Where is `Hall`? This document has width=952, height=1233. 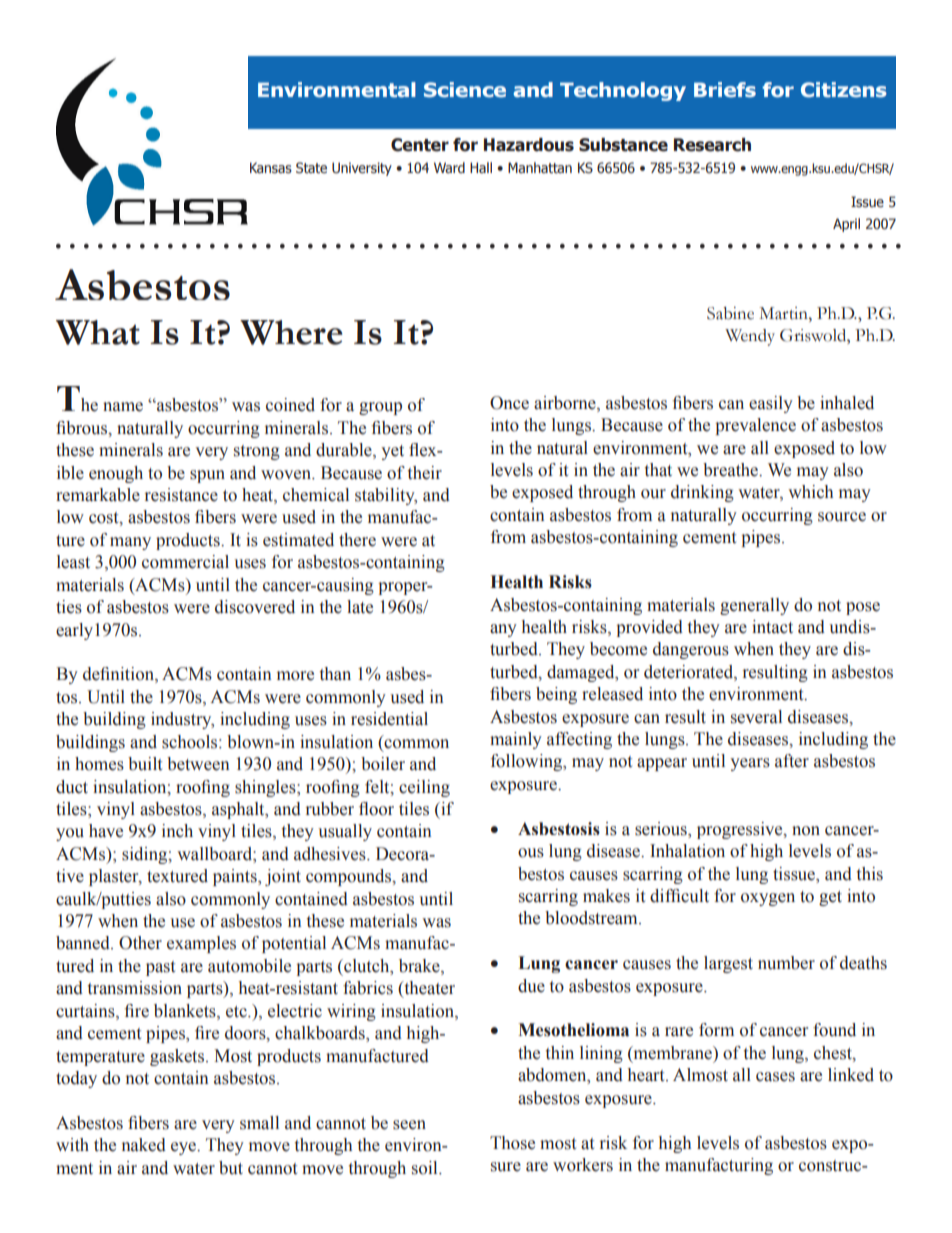
Hall is located at coordinates (481, 167).
